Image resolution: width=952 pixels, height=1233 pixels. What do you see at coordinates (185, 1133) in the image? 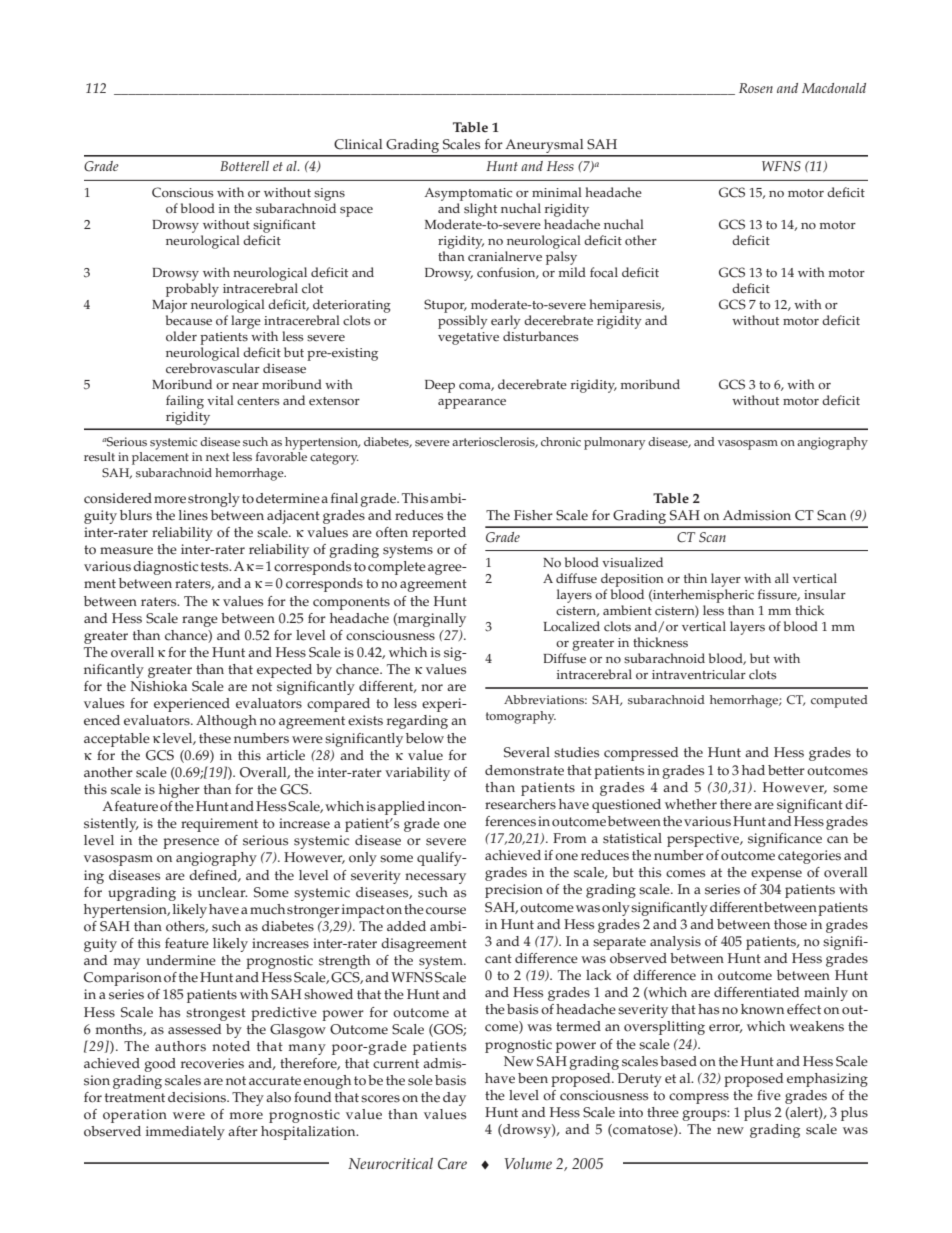
I see `immediately` at bounding box center [185, 1133].
